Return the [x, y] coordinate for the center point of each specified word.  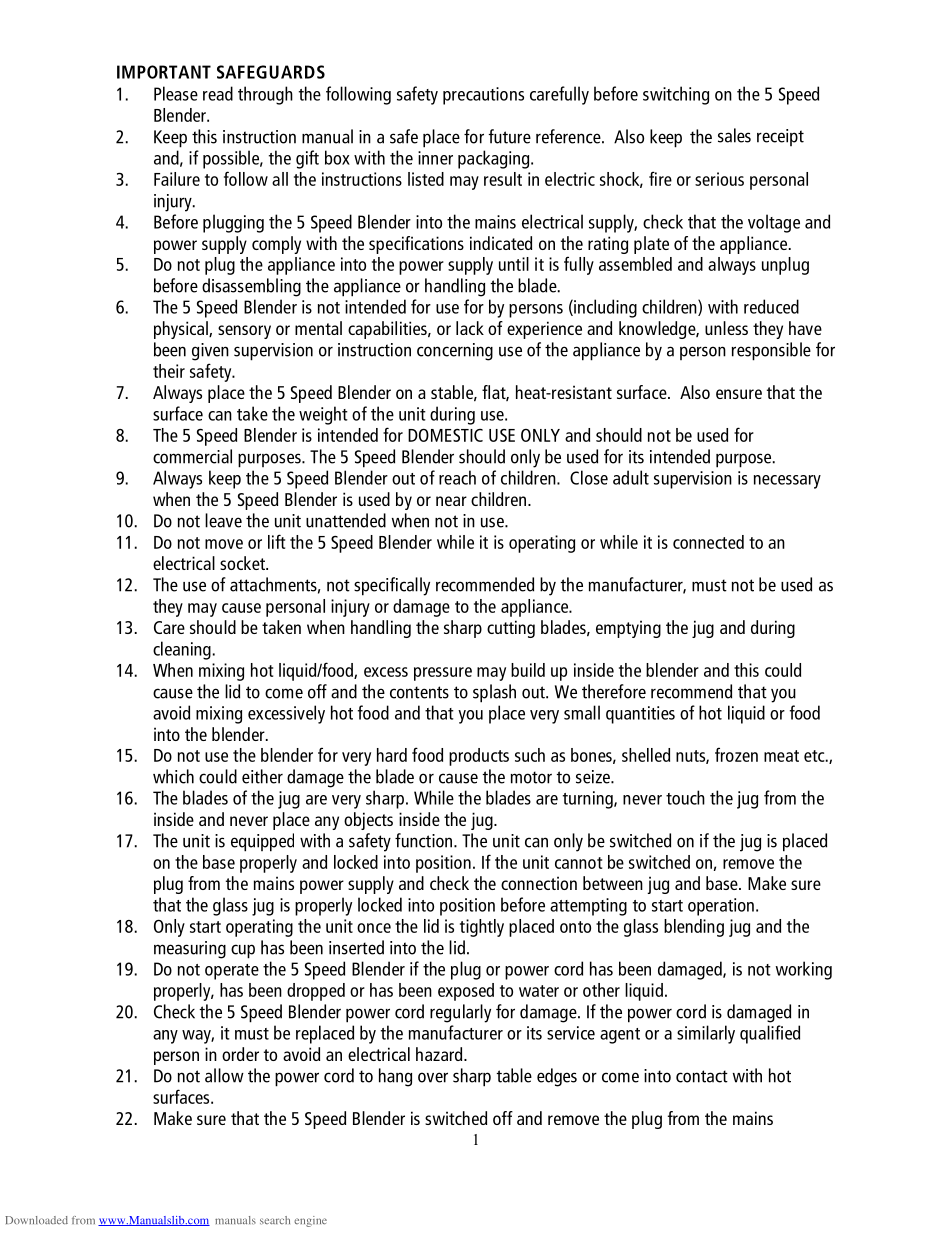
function [425, 840]
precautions [483, 96]
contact [702, 1076]
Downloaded [36, 1220]
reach [457, 477]
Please [176, 93]
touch [685, 797]
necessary [787, 482]
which [173, 776]
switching [676, 95]
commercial [192, 456]
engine [310, 1221]
